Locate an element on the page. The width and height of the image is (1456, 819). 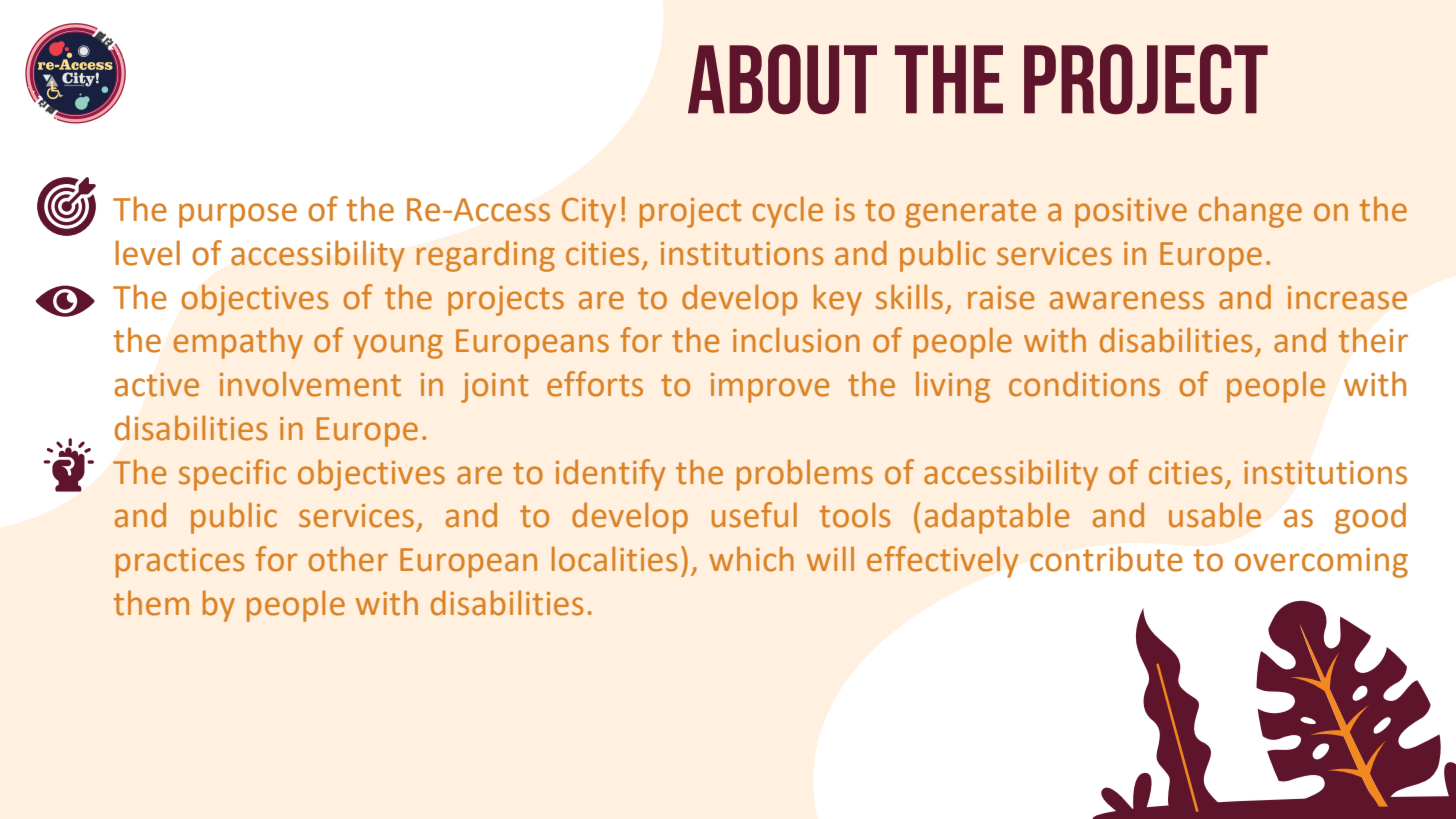
change is located at coordinates (1250, 212).
